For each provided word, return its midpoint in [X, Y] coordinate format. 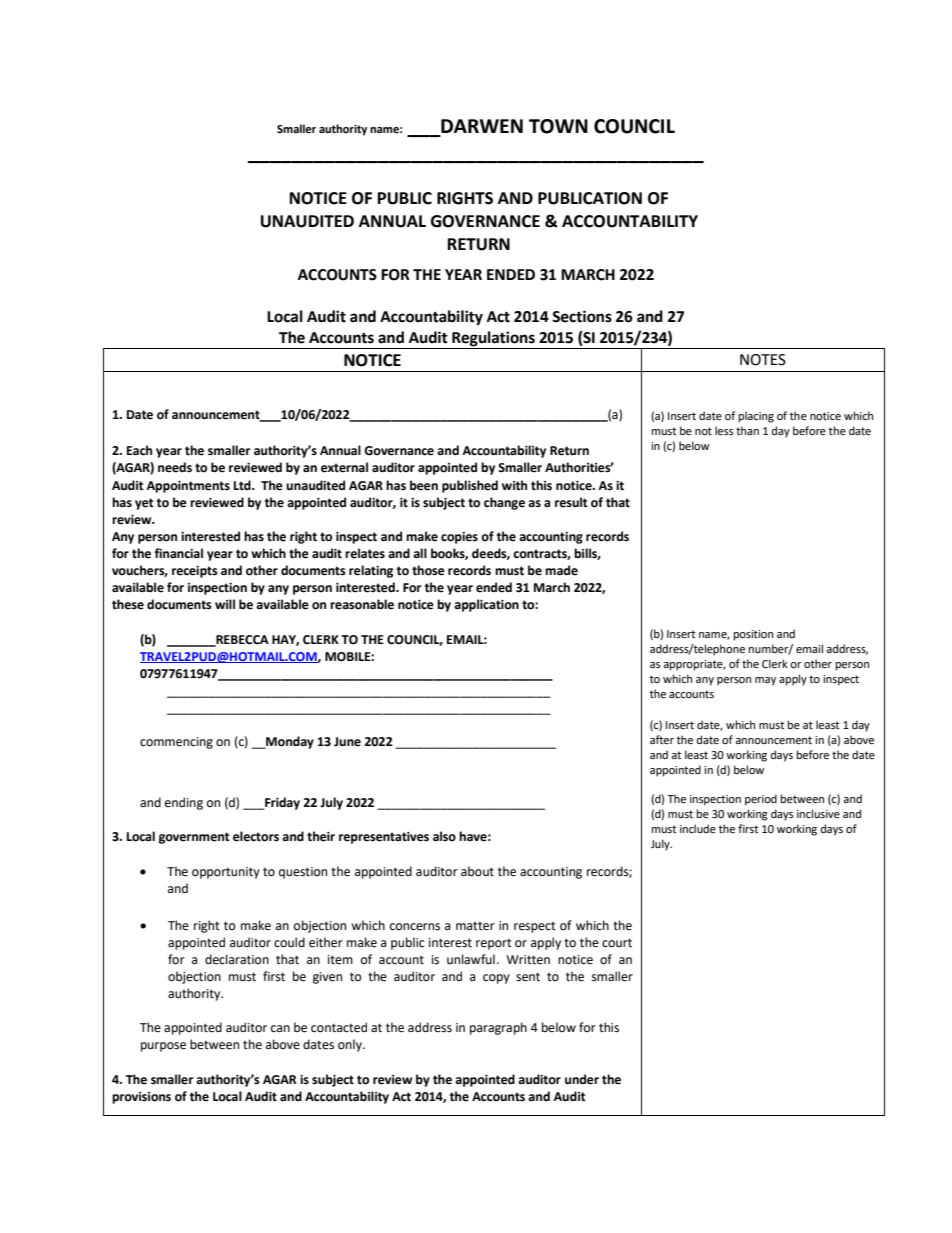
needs [175, 467]
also [444, 836]
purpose [163, 1047]
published [470, 486]
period [761, 800]
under [582, 1079]
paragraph [498, 1028]
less [724, 431]
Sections [582, 316]
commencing [176, 743]
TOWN [558, 126]
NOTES [763, 360]
